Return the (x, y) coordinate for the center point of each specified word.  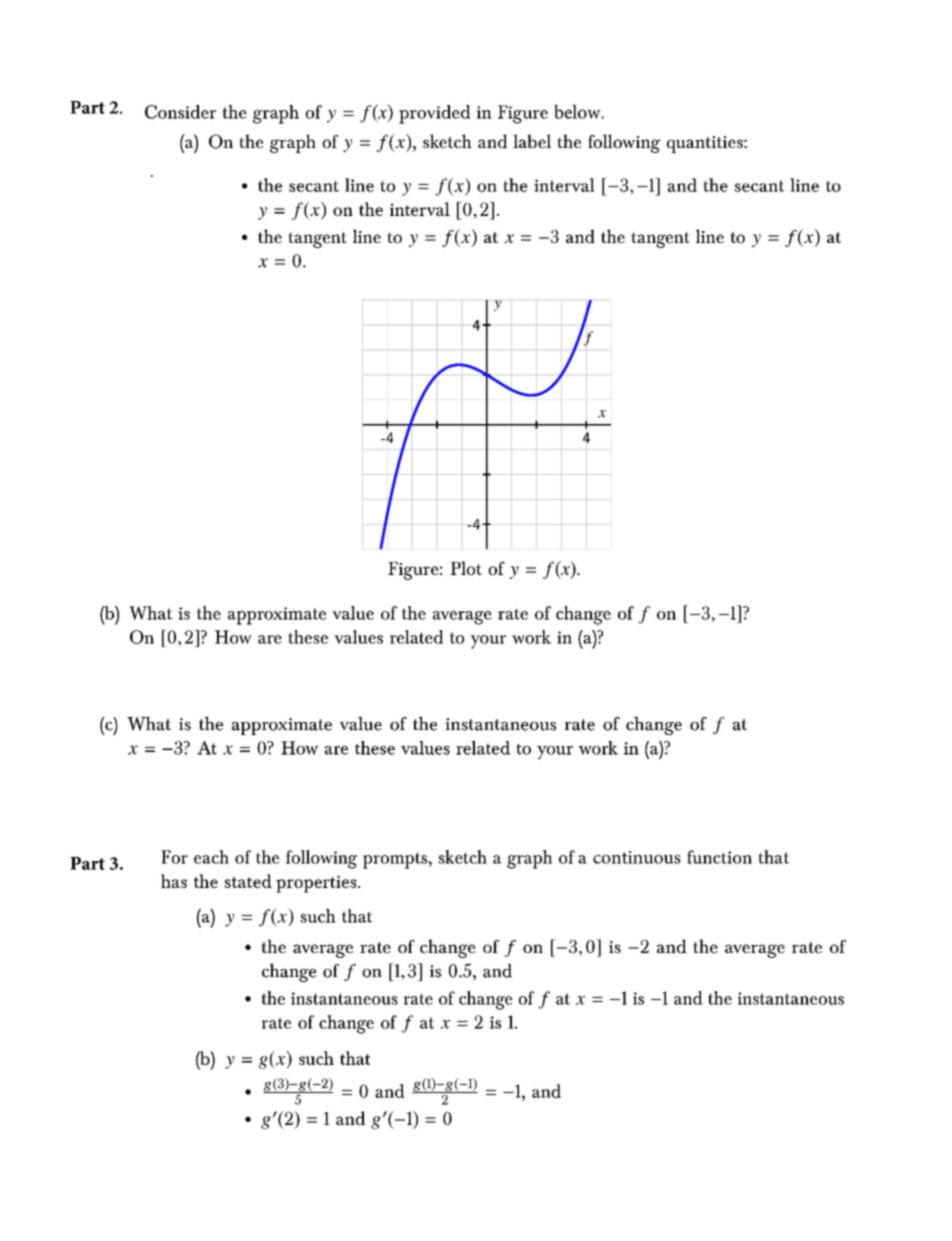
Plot (466, 568)
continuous (637, 857)
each (211, 857)
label (532, 141)
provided (434, 114)
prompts (396, 860)
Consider (180, 112)
